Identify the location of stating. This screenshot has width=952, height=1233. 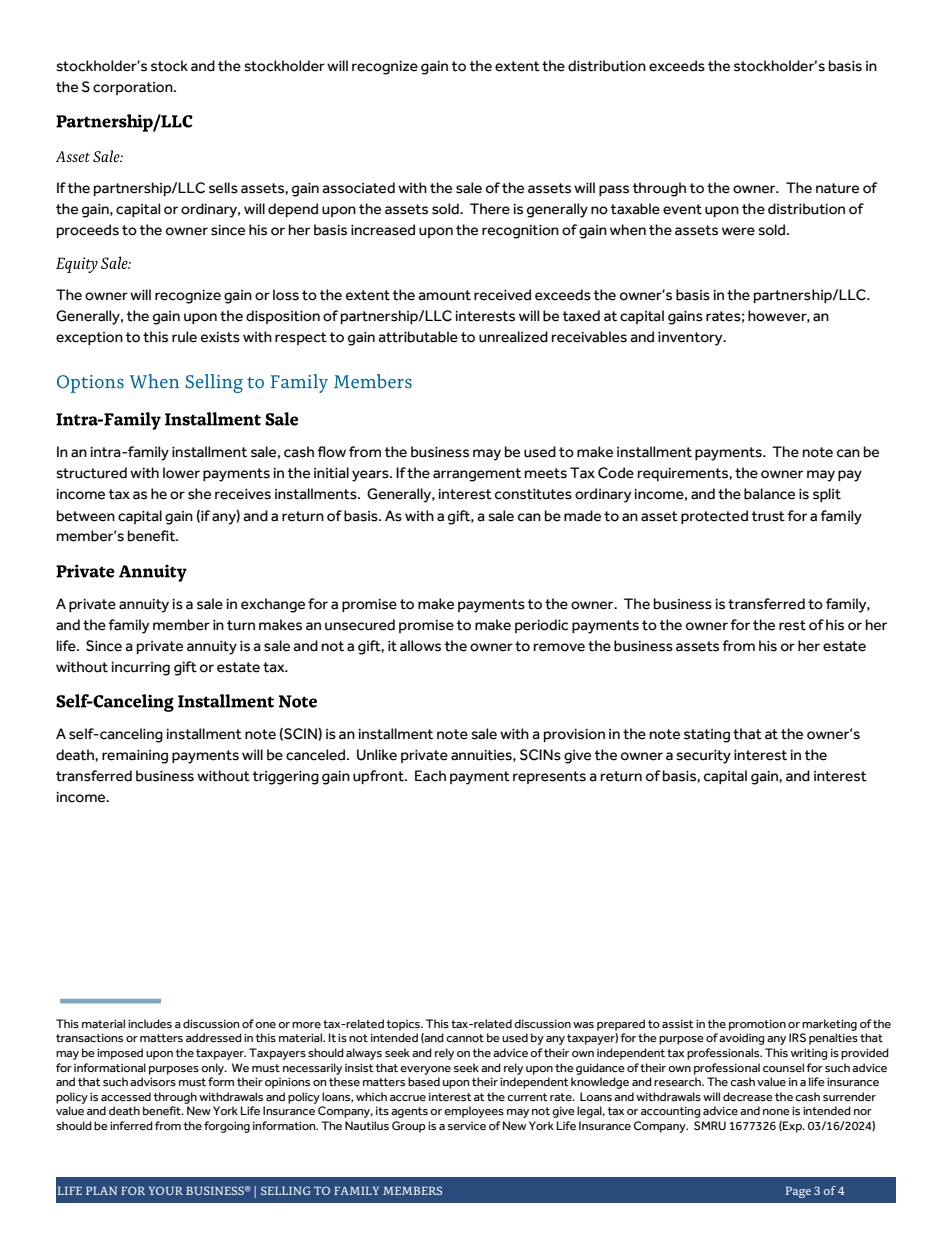
(707, 736).
